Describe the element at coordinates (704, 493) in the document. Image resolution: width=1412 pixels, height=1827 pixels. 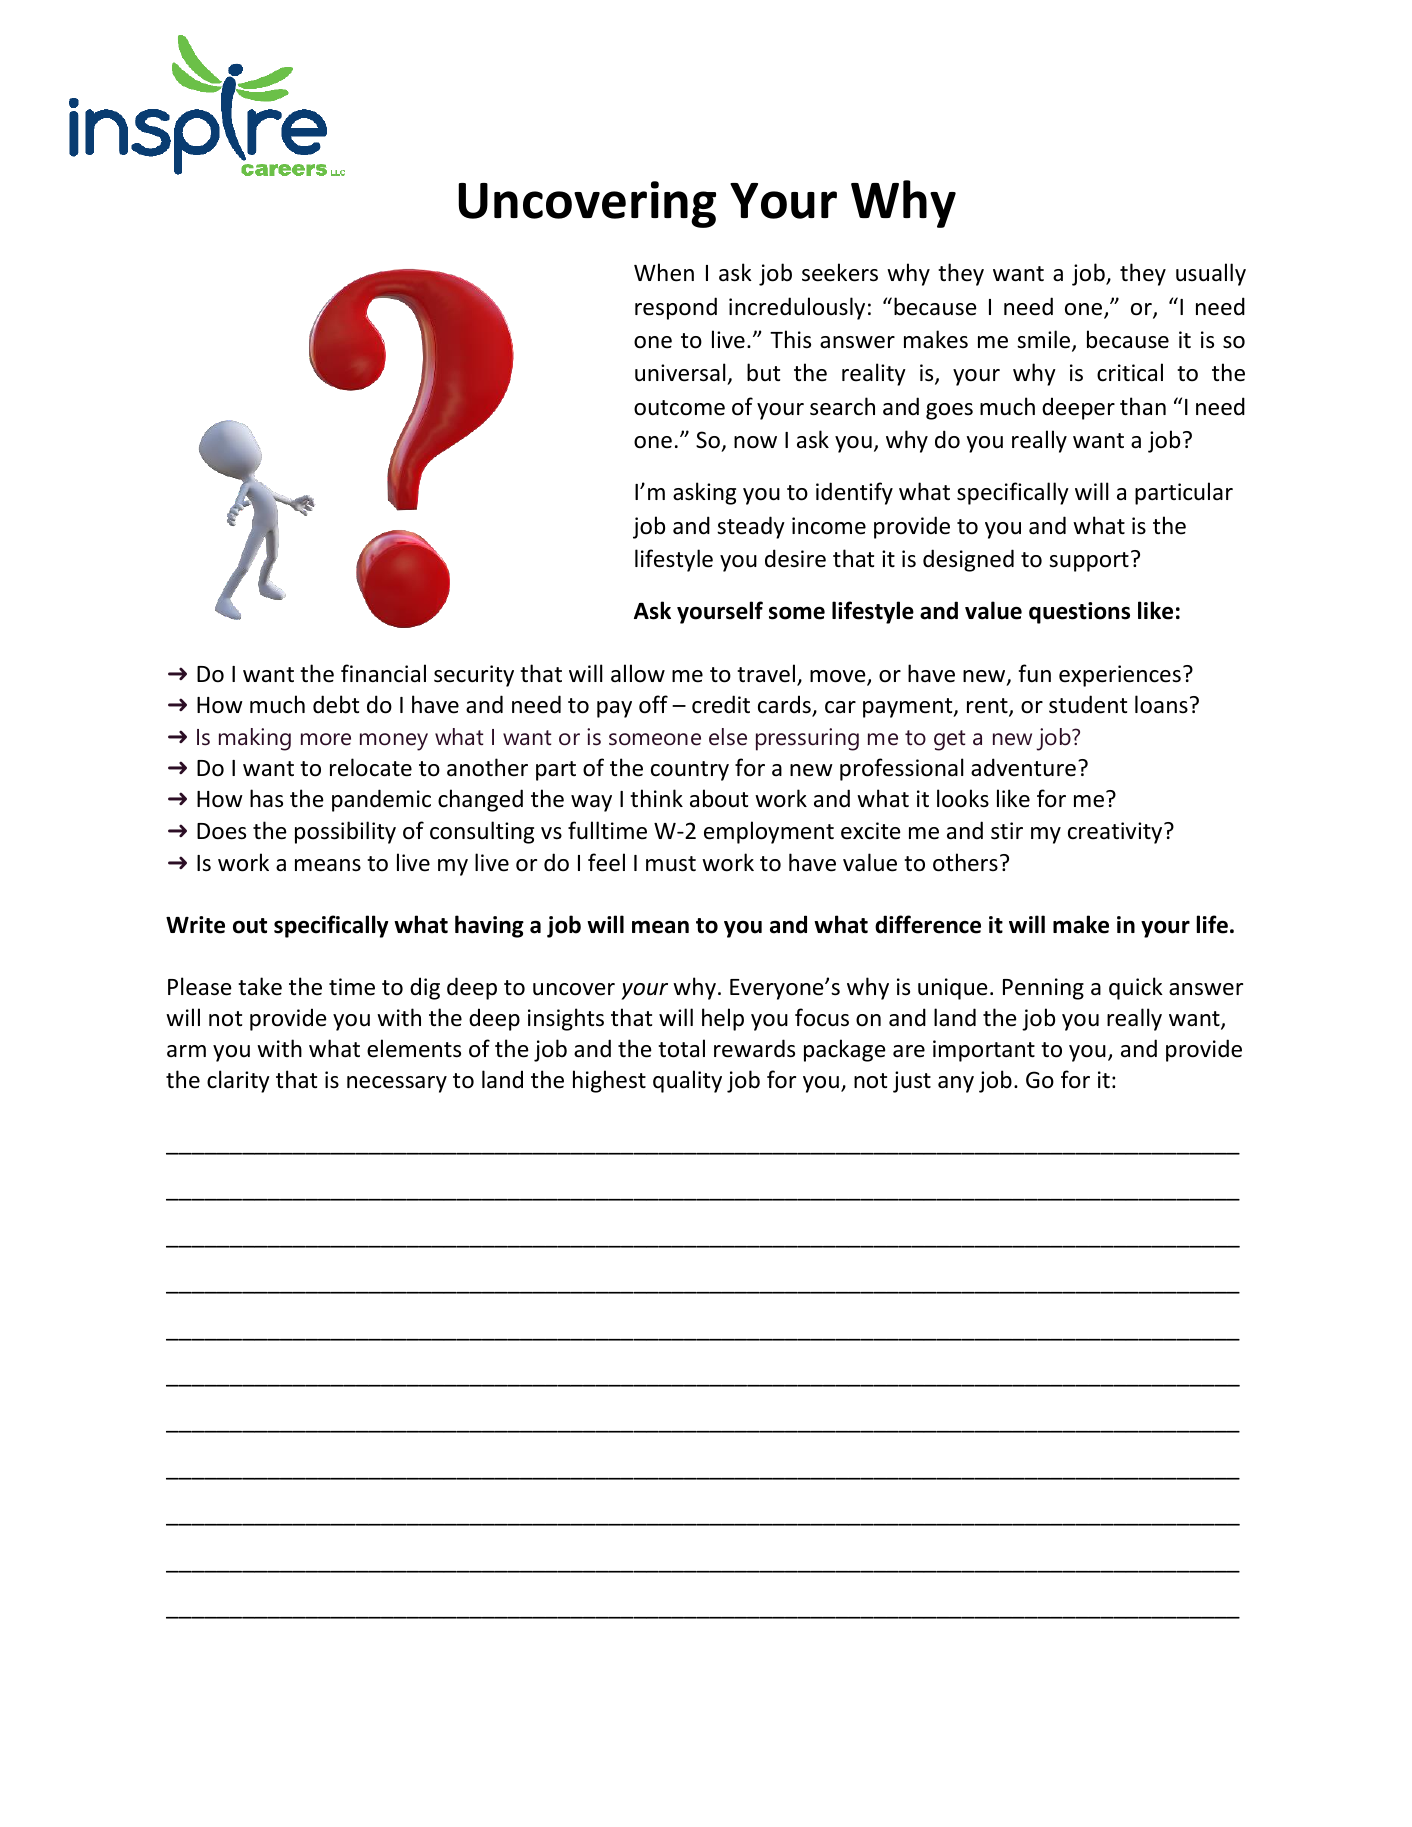
I see `asking` at that location.
